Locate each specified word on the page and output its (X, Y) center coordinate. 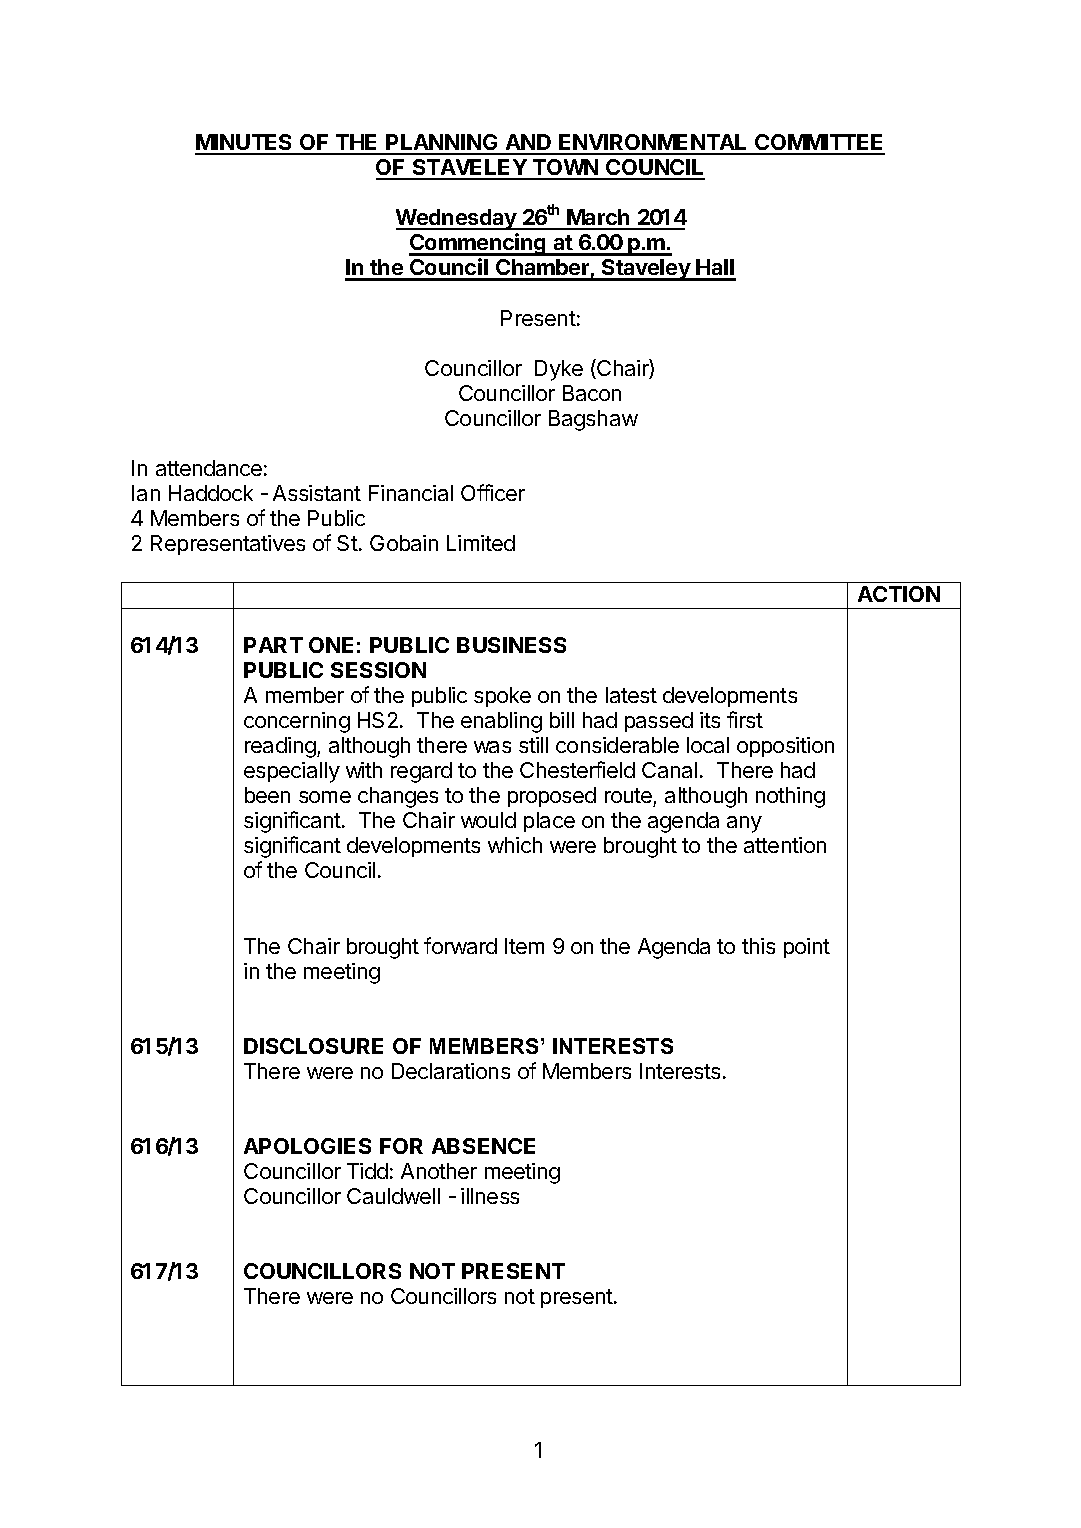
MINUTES (245, 144)
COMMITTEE (819, 144)
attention (785, 845)
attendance (209, 468)
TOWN (566, 169)
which (515, 845)
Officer (493, 492)
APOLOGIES (307, 1146)
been (267, 795)
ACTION (899, 594)
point (807, 948)
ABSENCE (483, 1146)
